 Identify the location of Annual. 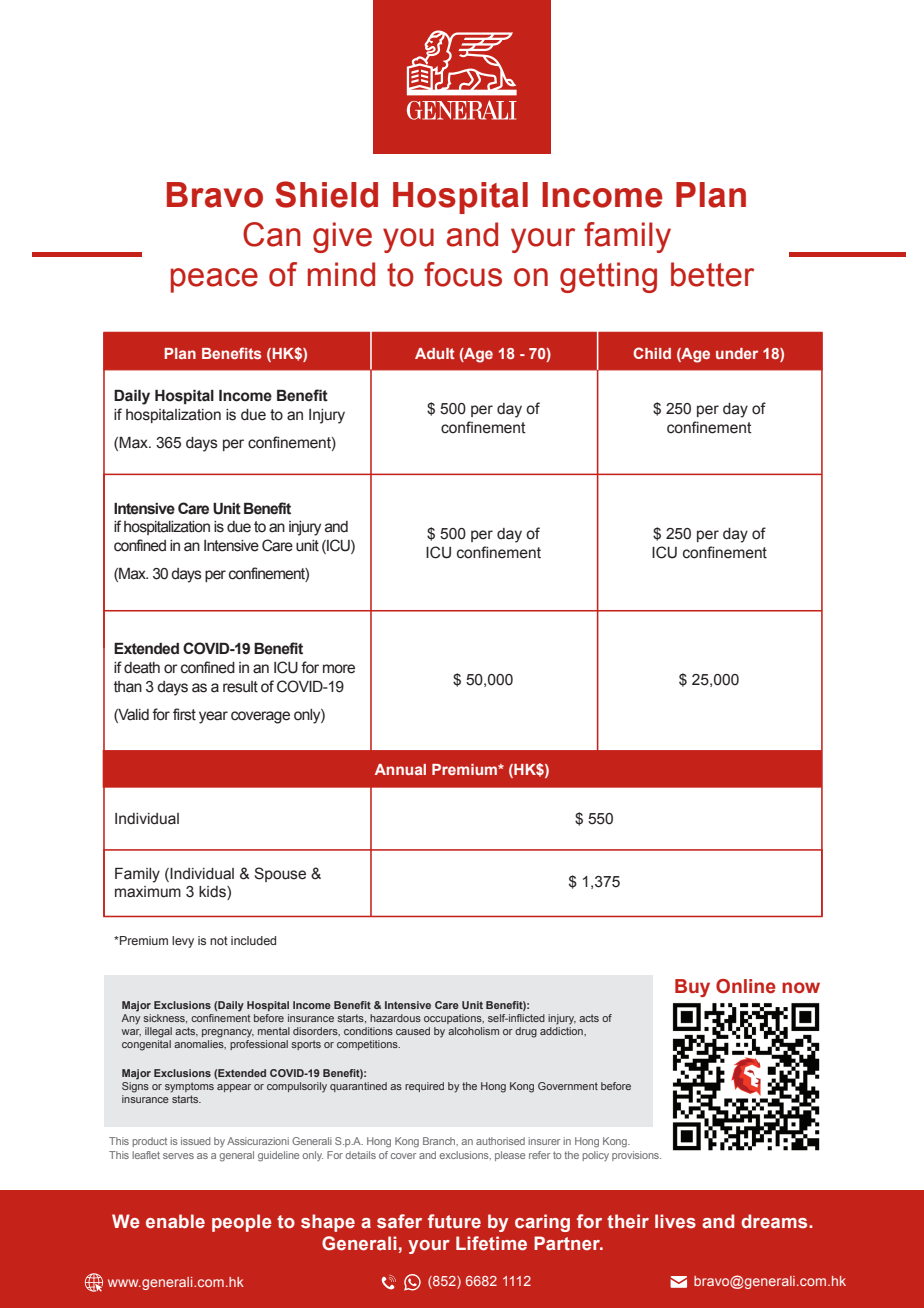
(400, 769).
